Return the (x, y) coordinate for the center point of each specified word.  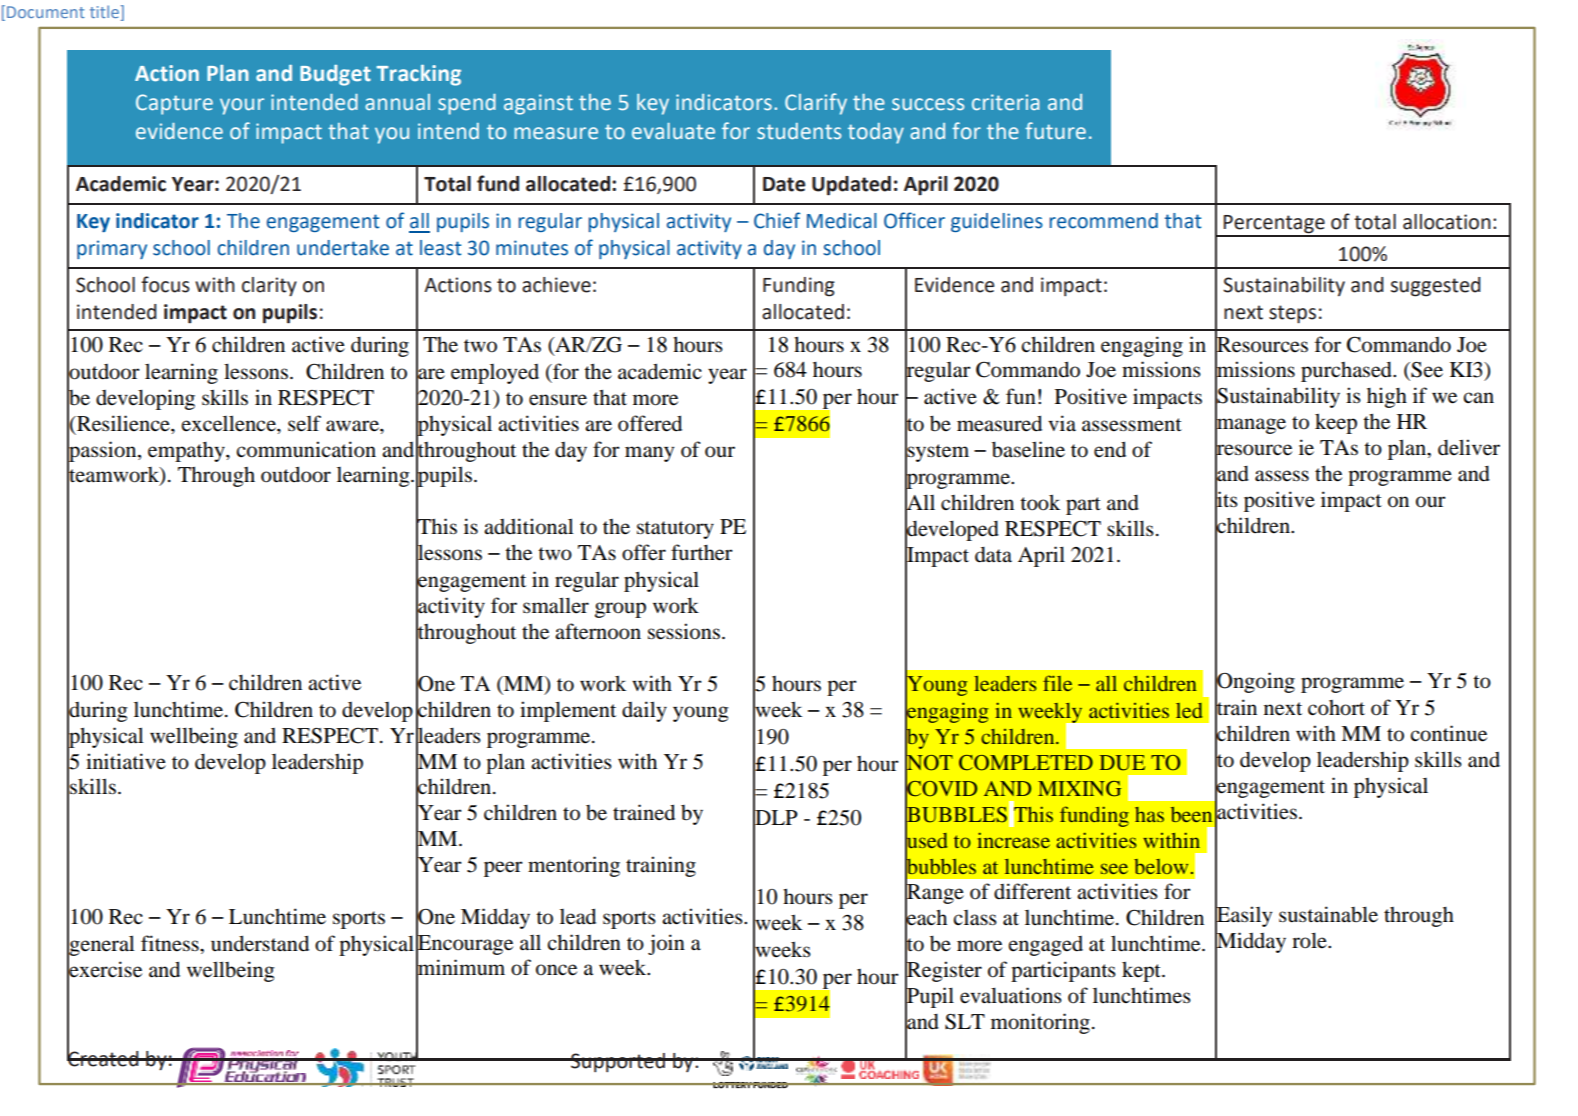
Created (104, 1058)
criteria (1005, 102)
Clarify (816, 104)
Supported (618, 1062)
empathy (187, 452)
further (702, 552)
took (1040, 502)
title (104, 11)
